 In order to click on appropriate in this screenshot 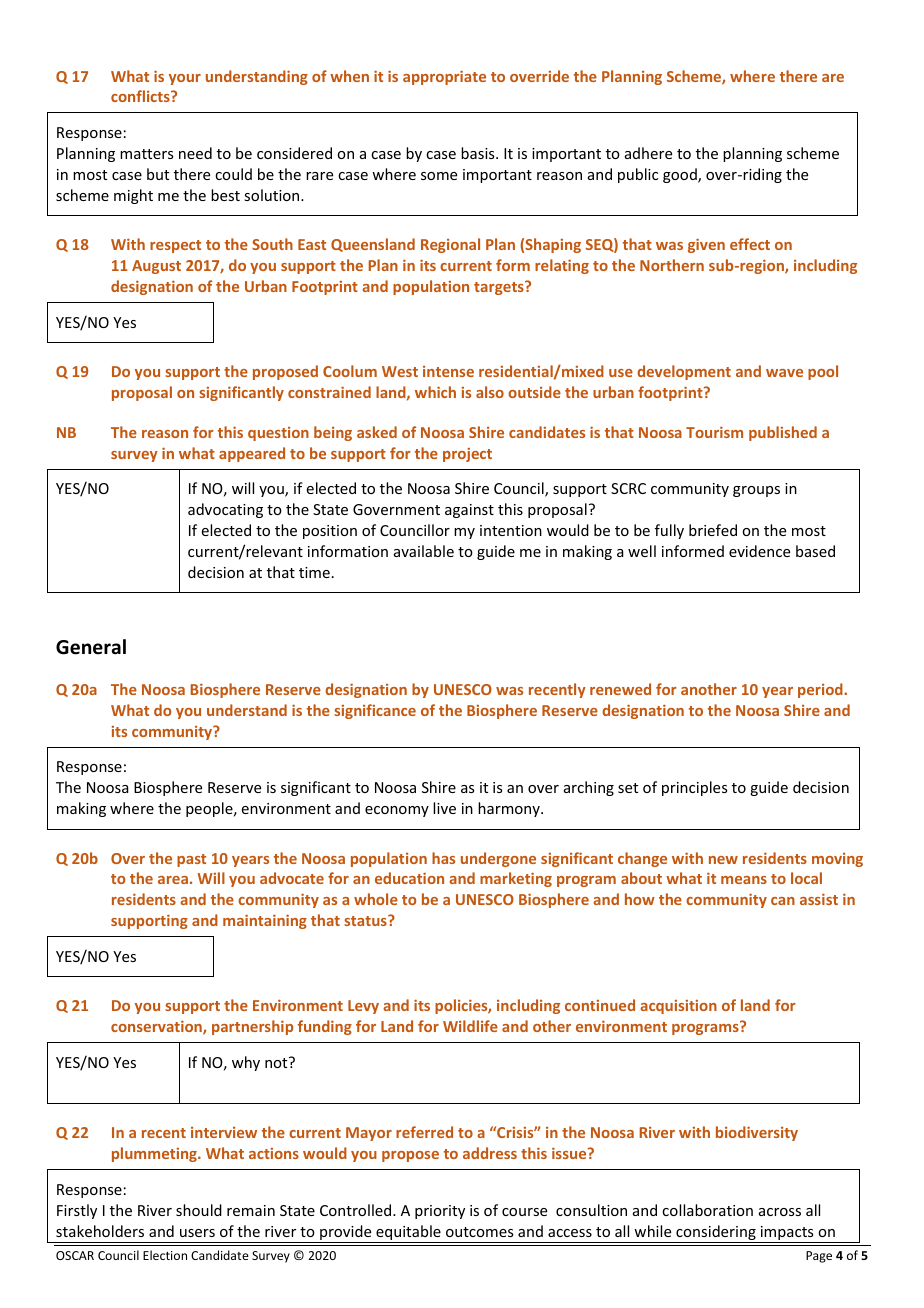, I will do `click(444, 77)`.
